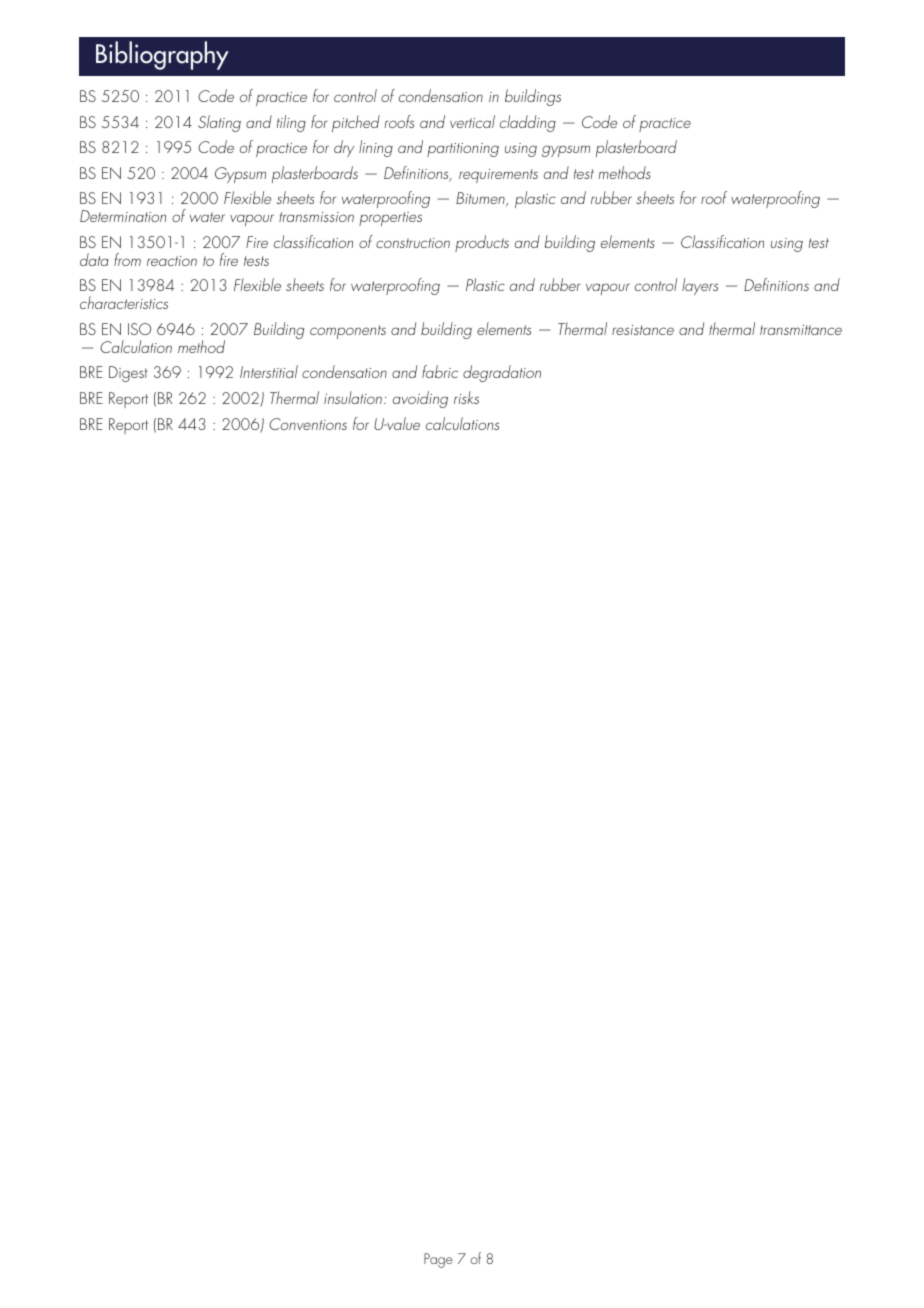 Image resolution: width=924 pixels, height=1308 pixels. Describe the element at coordinates (438, 1260) in the screenshot. I see `Page` at that location.
